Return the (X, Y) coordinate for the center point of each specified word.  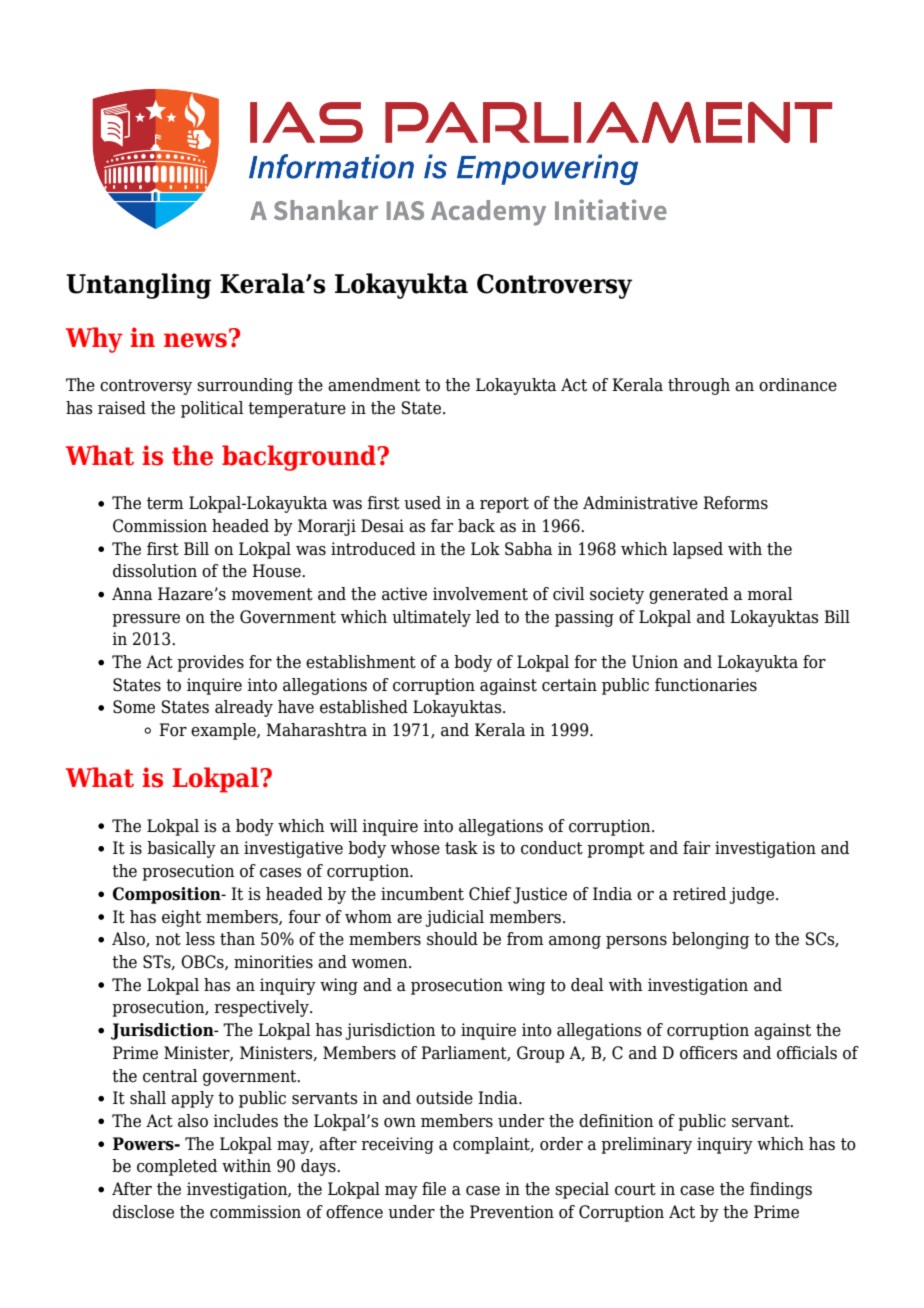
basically (181, 849)
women (381, 964)
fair (696, 848)
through (699, 386)
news (195, 340)
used (422, 503)
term (165, 503)
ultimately (431, 618)
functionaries (706, 685)
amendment (374, 385)
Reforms (735, 503)
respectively (262, 1008)
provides (210, 663)
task (461, 848)
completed (177, 1167)
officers (709, 1053)
